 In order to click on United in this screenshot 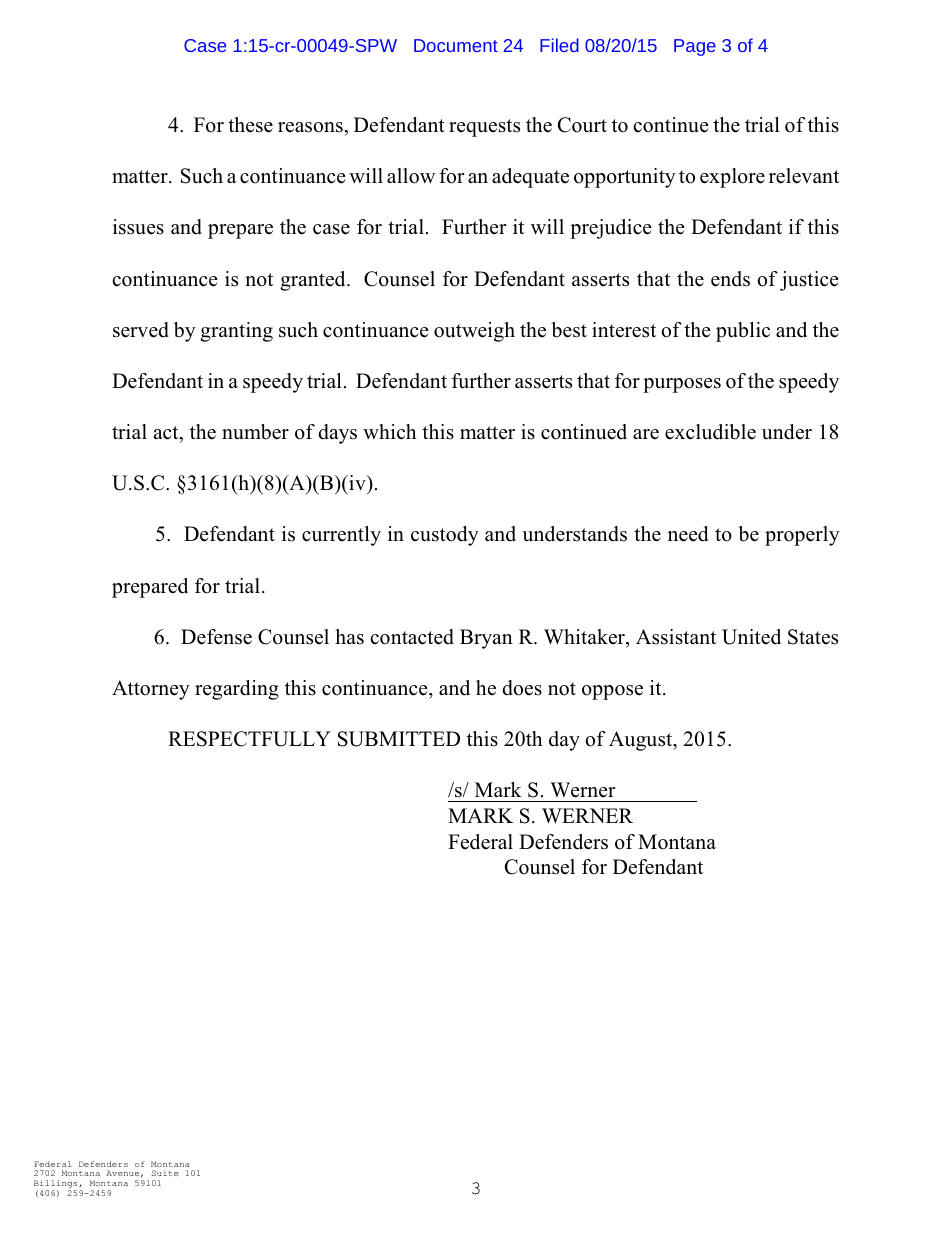, I will do `click(751, 637)`.
